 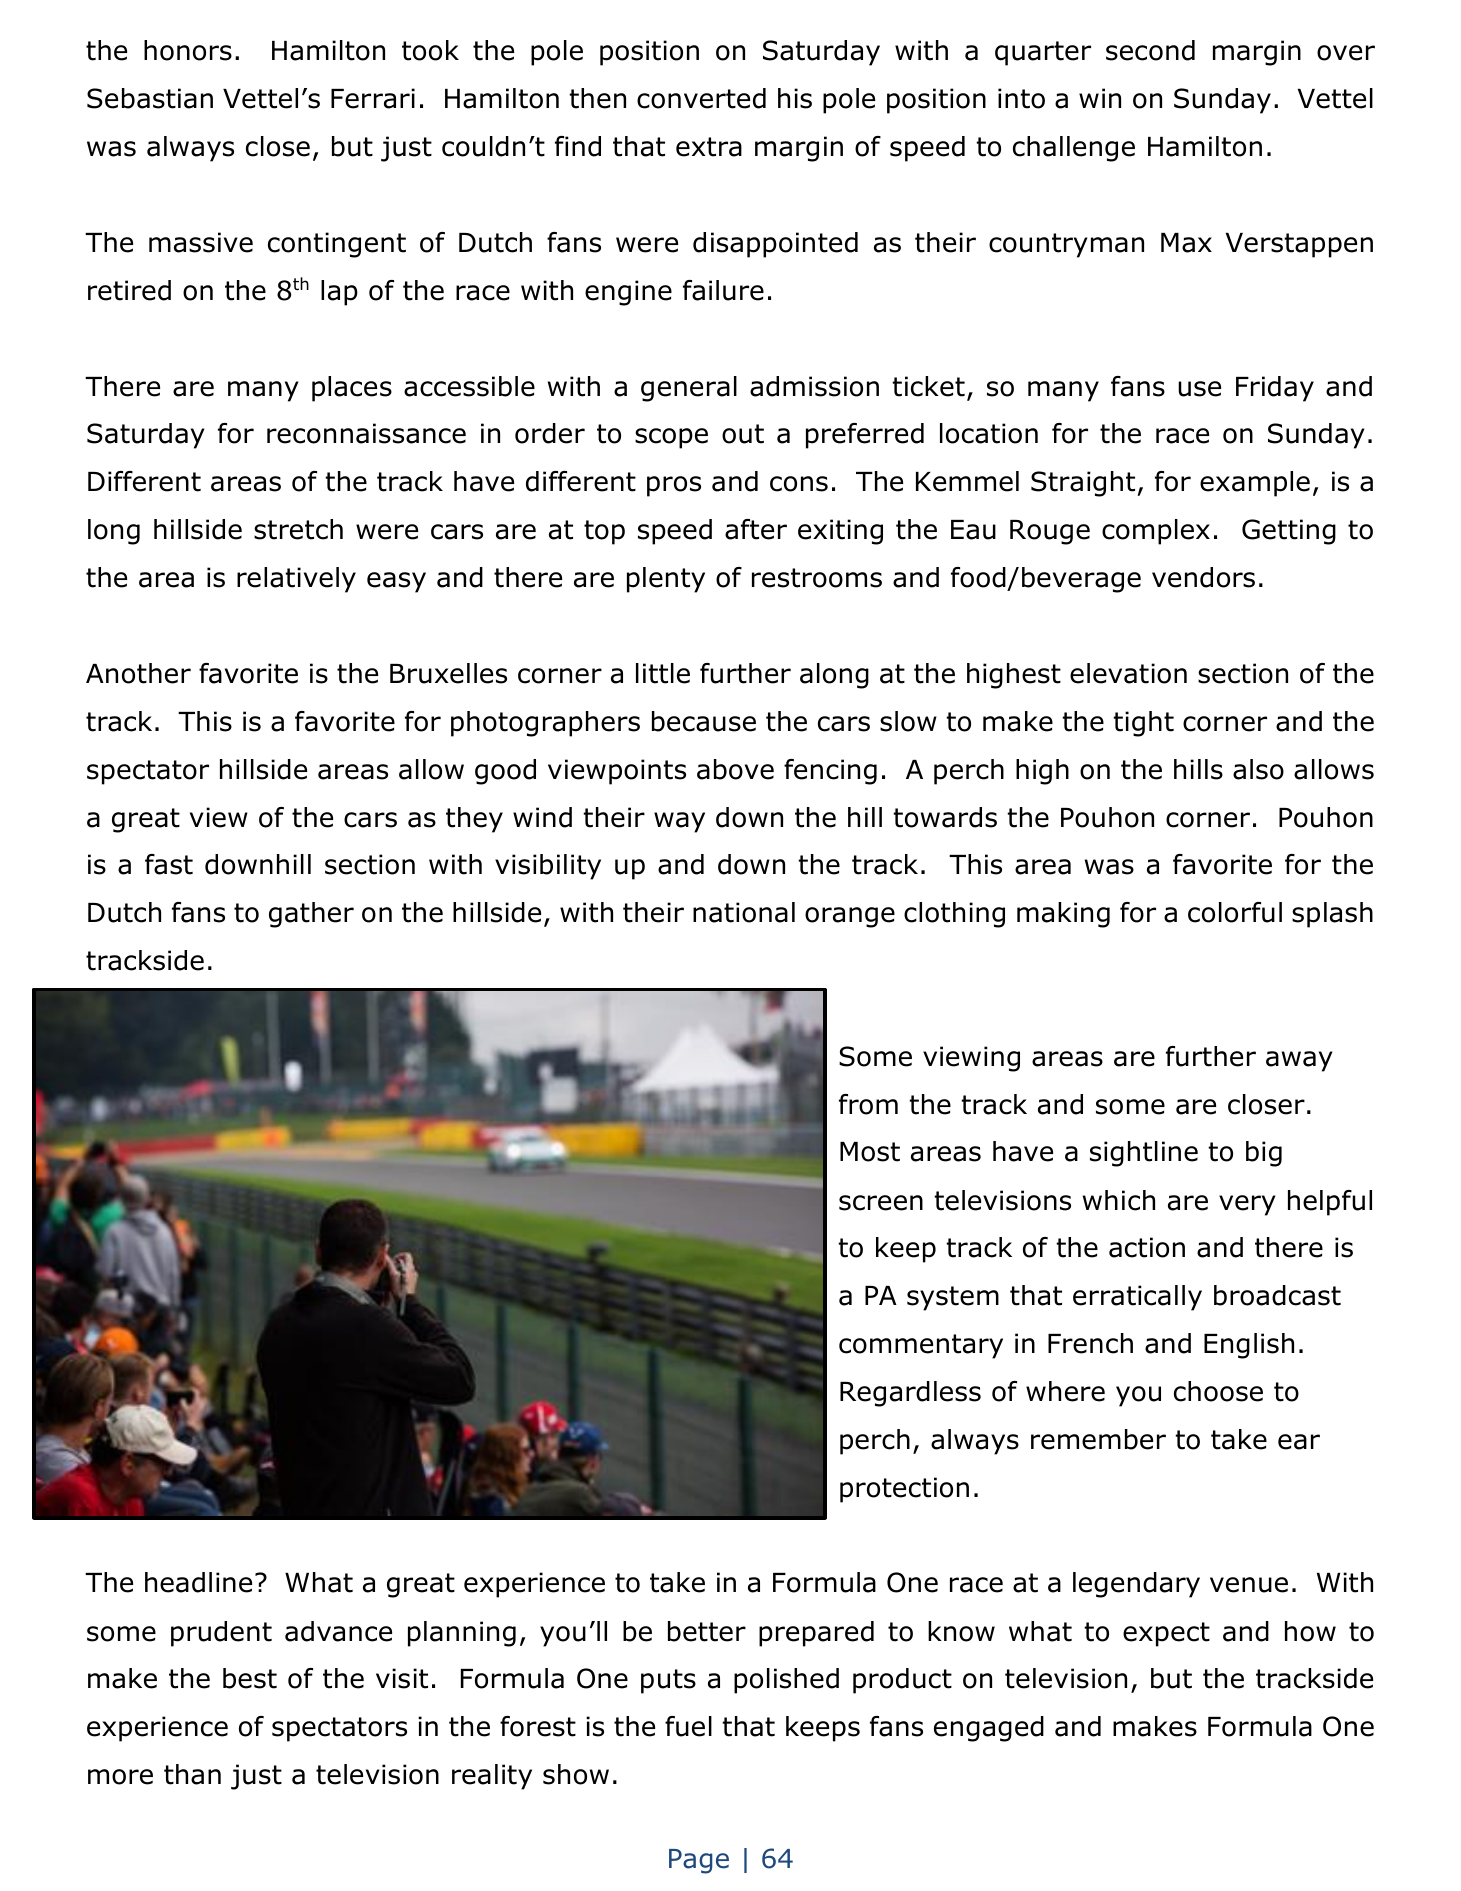 I want to click on gather, so click(x=311, y=915).
